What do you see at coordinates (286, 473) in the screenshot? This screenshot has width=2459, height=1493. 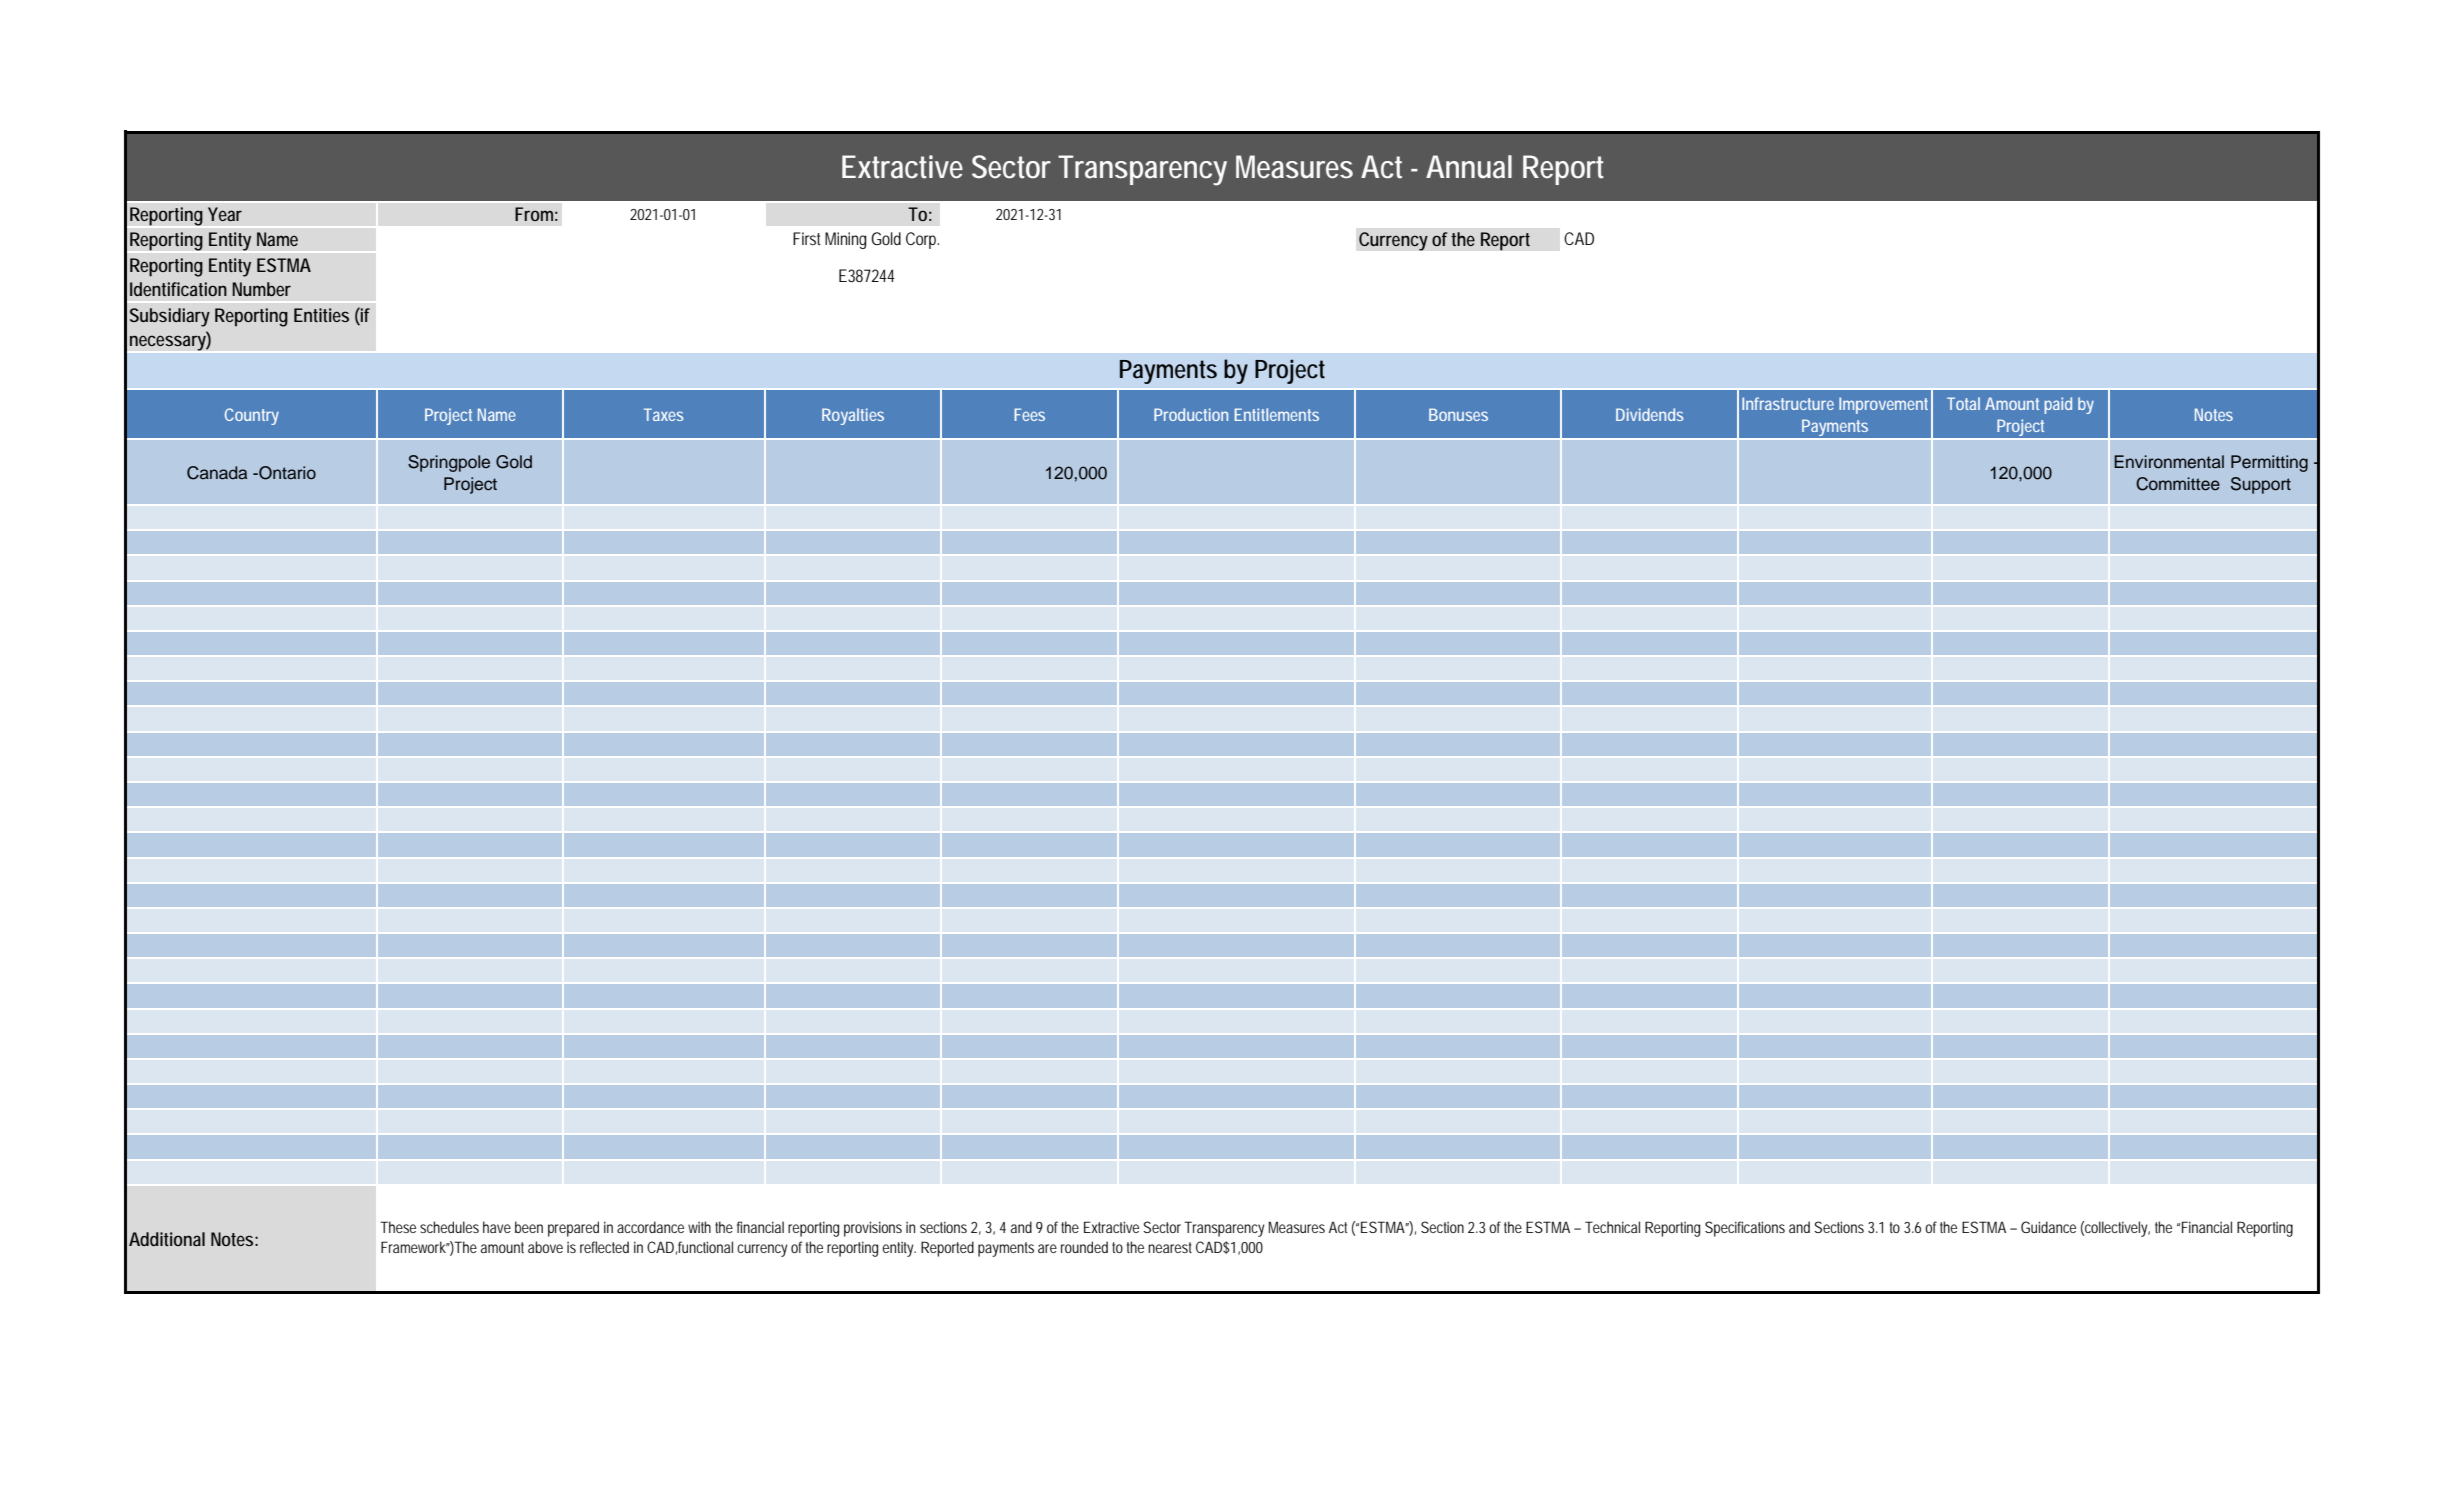 I see `Ontario` at bounding box center [286, 473].
